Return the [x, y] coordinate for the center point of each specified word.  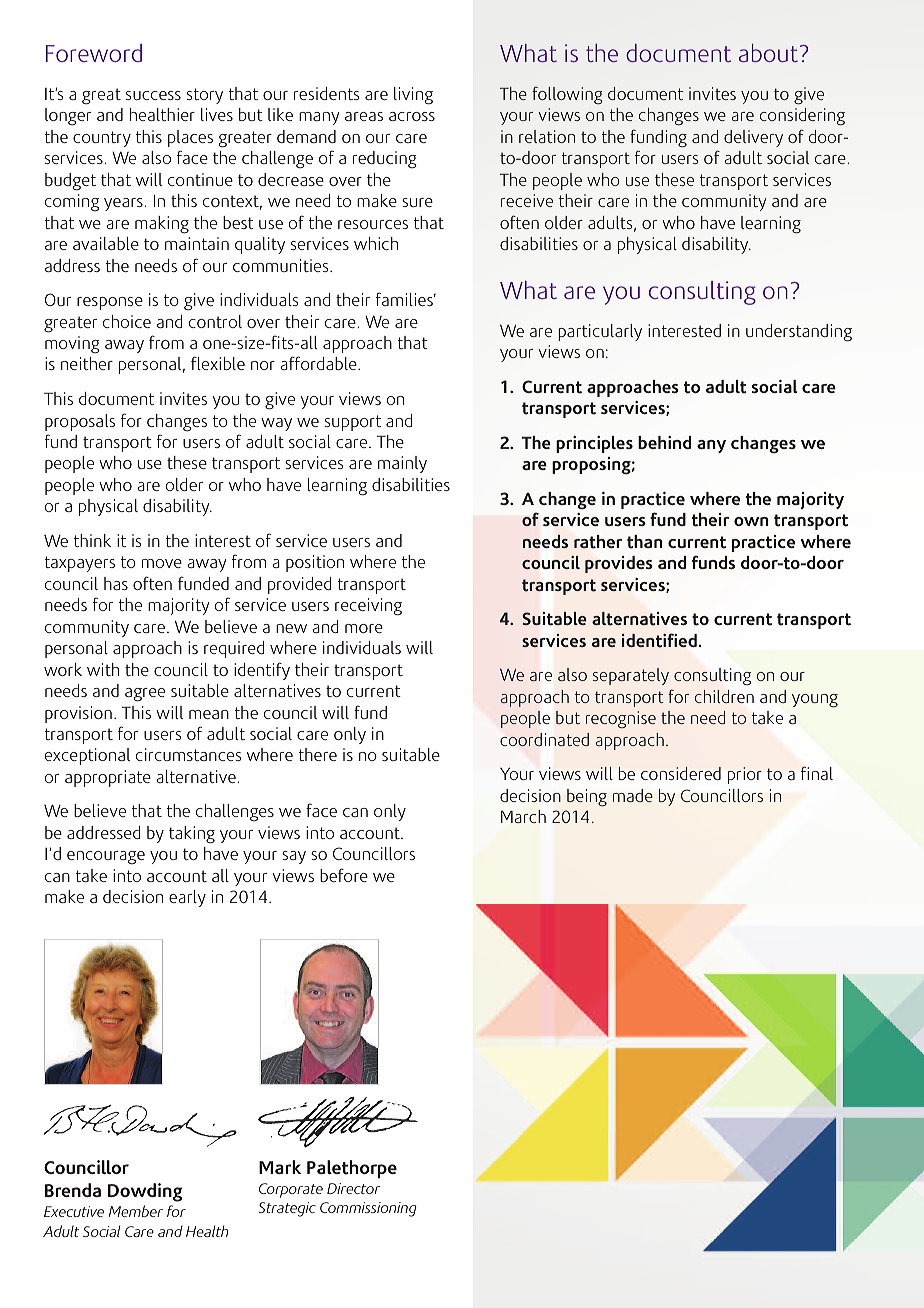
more [364, 628]
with [103, 669]
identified [659, 640]
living [413, 96]
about [770, 53]
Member [136, 1211]
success [153, 95]
